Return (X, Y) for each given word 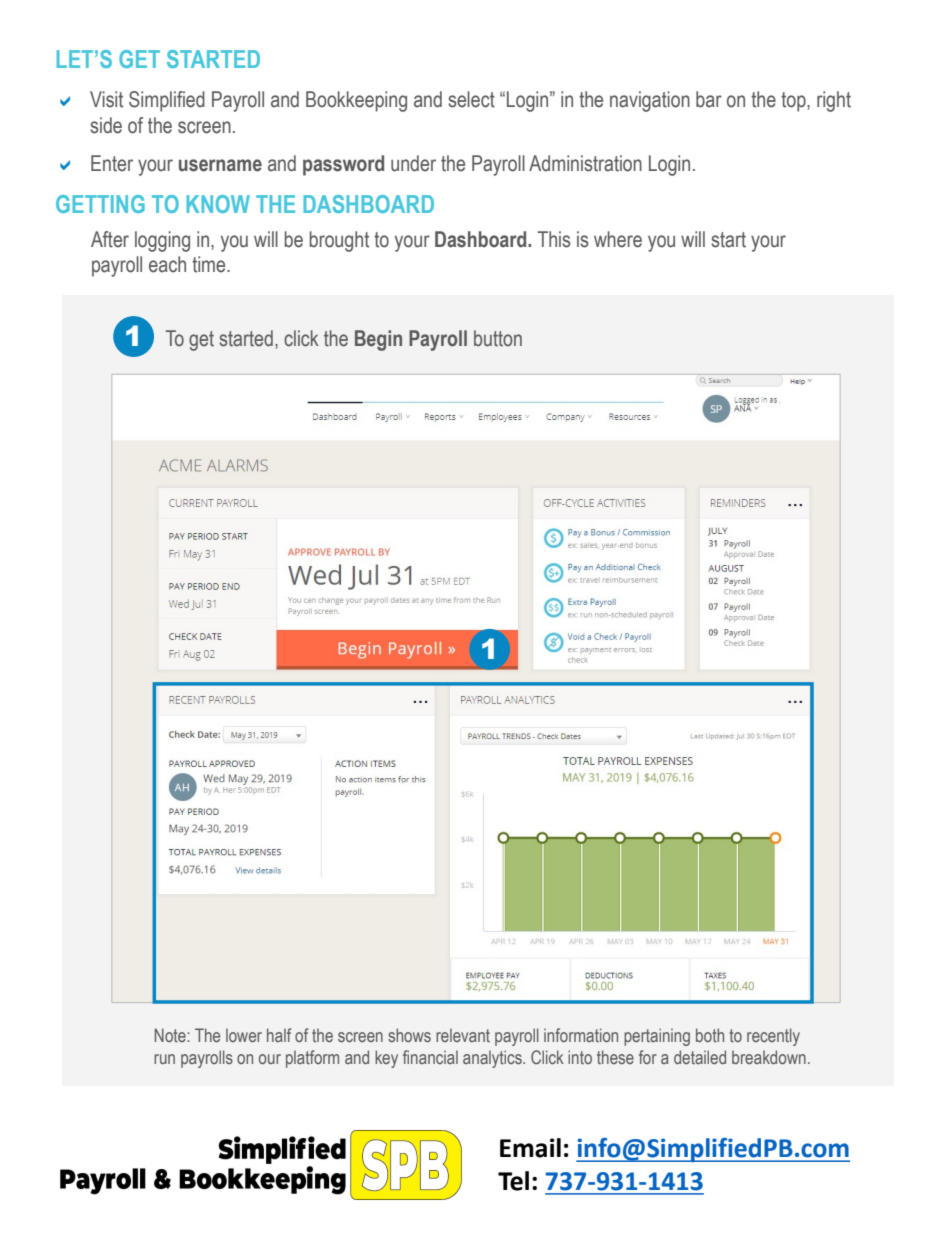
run (164, 1059)
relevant (463, 1035)
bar (709, 99)
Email (530, 1148)
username (220, 165)
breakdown (769, 1057)
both (710, 1035)
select (471, 99)
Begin (378, 340)
